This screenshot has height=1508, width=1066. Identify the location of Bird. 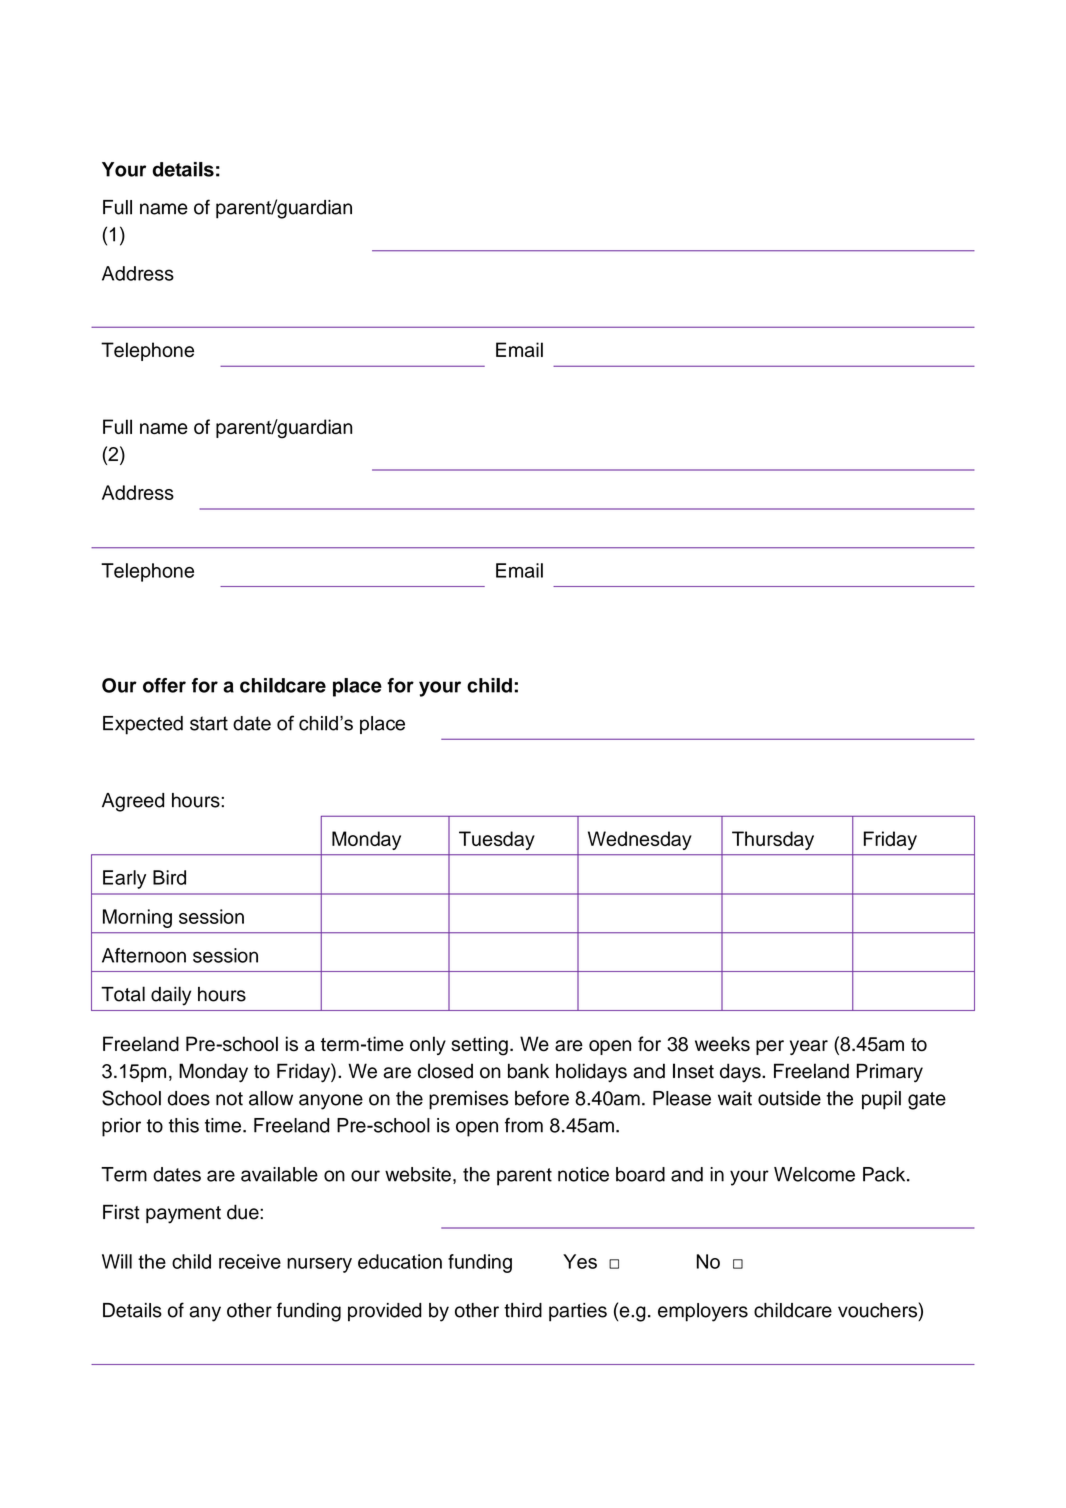
(169, 877).
